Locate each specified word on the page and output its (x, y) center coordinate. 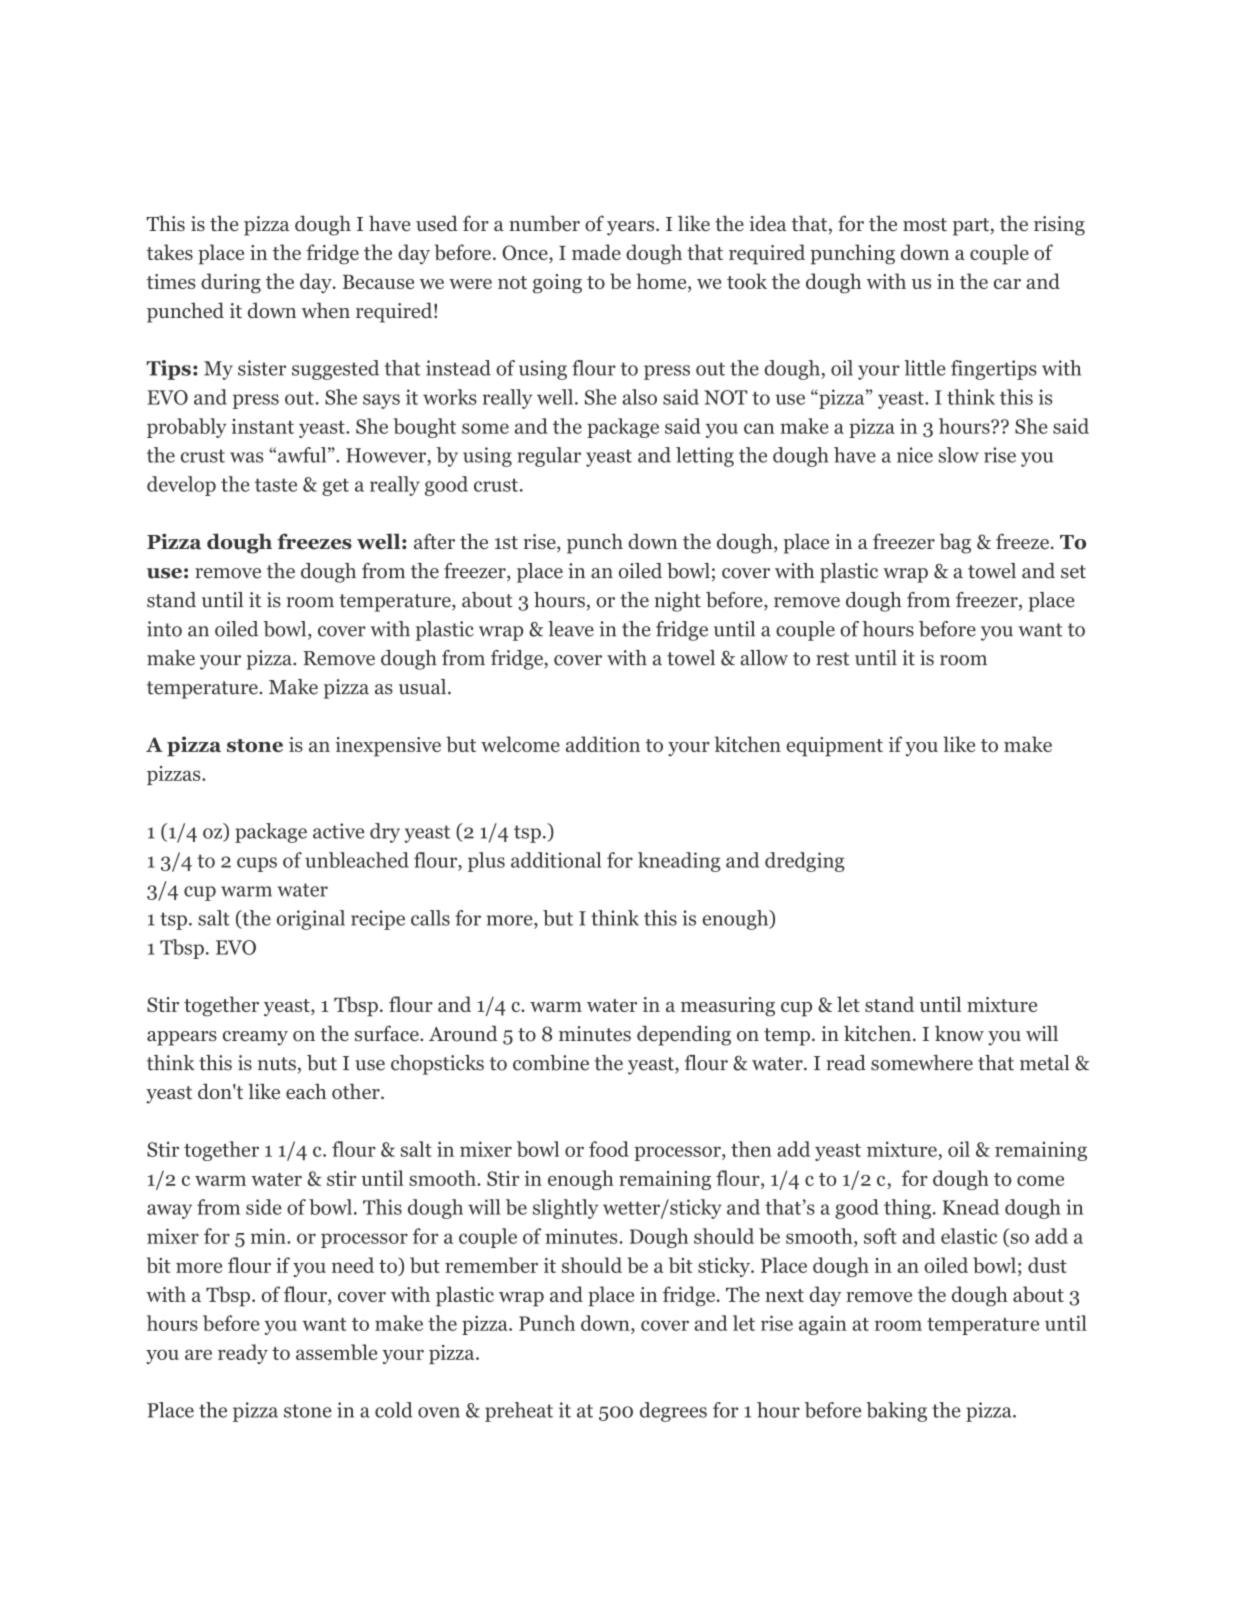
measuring (728, 1007)
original (311, 920)
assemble (336, 1352)
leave (571, 629)
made (596, 252)
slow (958, 455)
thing (907, 1209)
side (264, 1207)
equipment (834, 747)
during (231, 283)
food (609, 1149)
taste (276, 485)
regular (549, 457)
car (1007, 284)
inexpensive (388, 747)
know (959, 1033)
